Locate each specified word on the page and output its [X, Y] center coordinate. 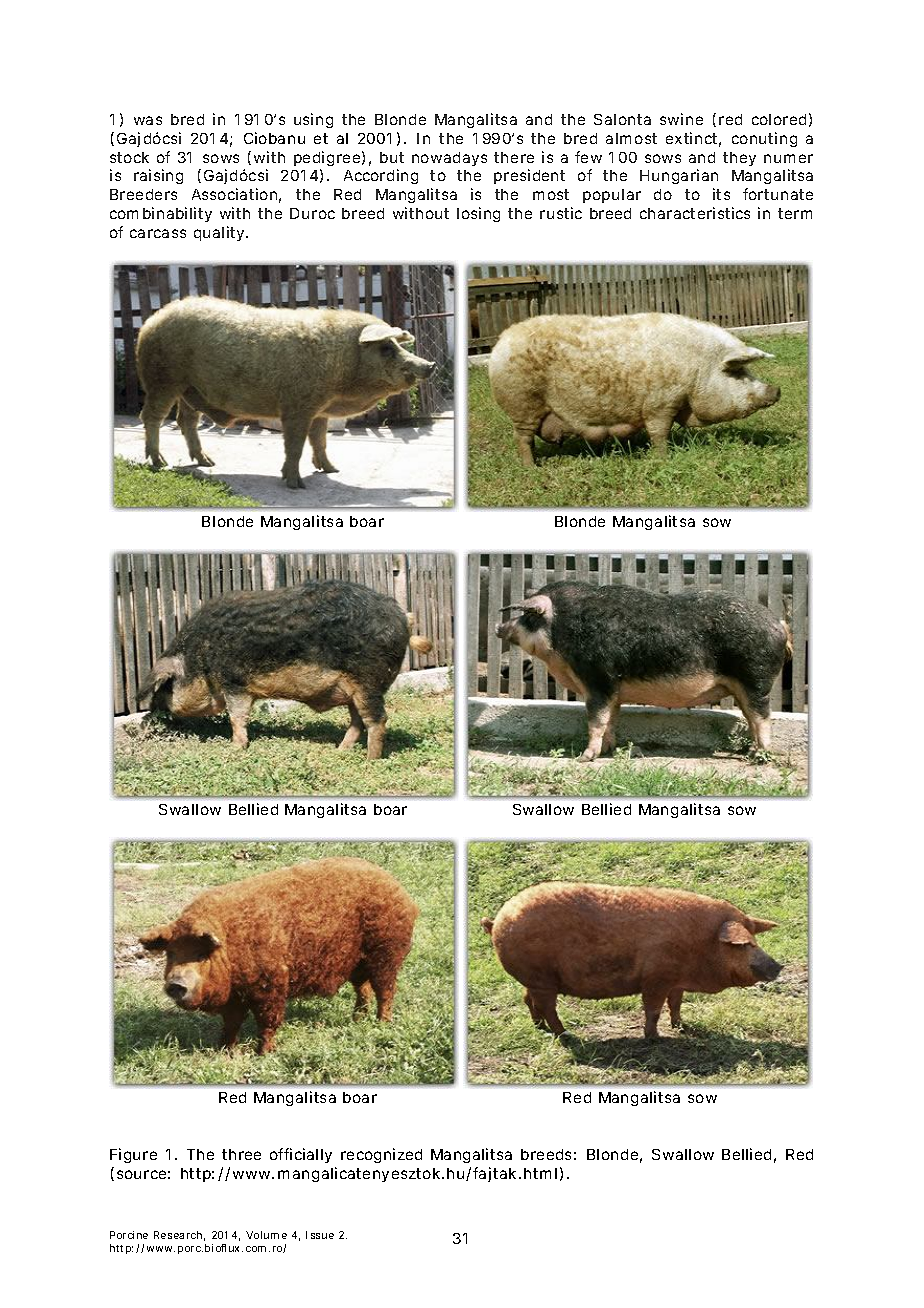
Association [236, 195]
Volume [266, 1235]
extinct [693, 139]
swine [681, 119]
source [143, 1174]
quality [221, 233]
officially [301, 1155]
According [381, 176]
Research [179, 1236]
